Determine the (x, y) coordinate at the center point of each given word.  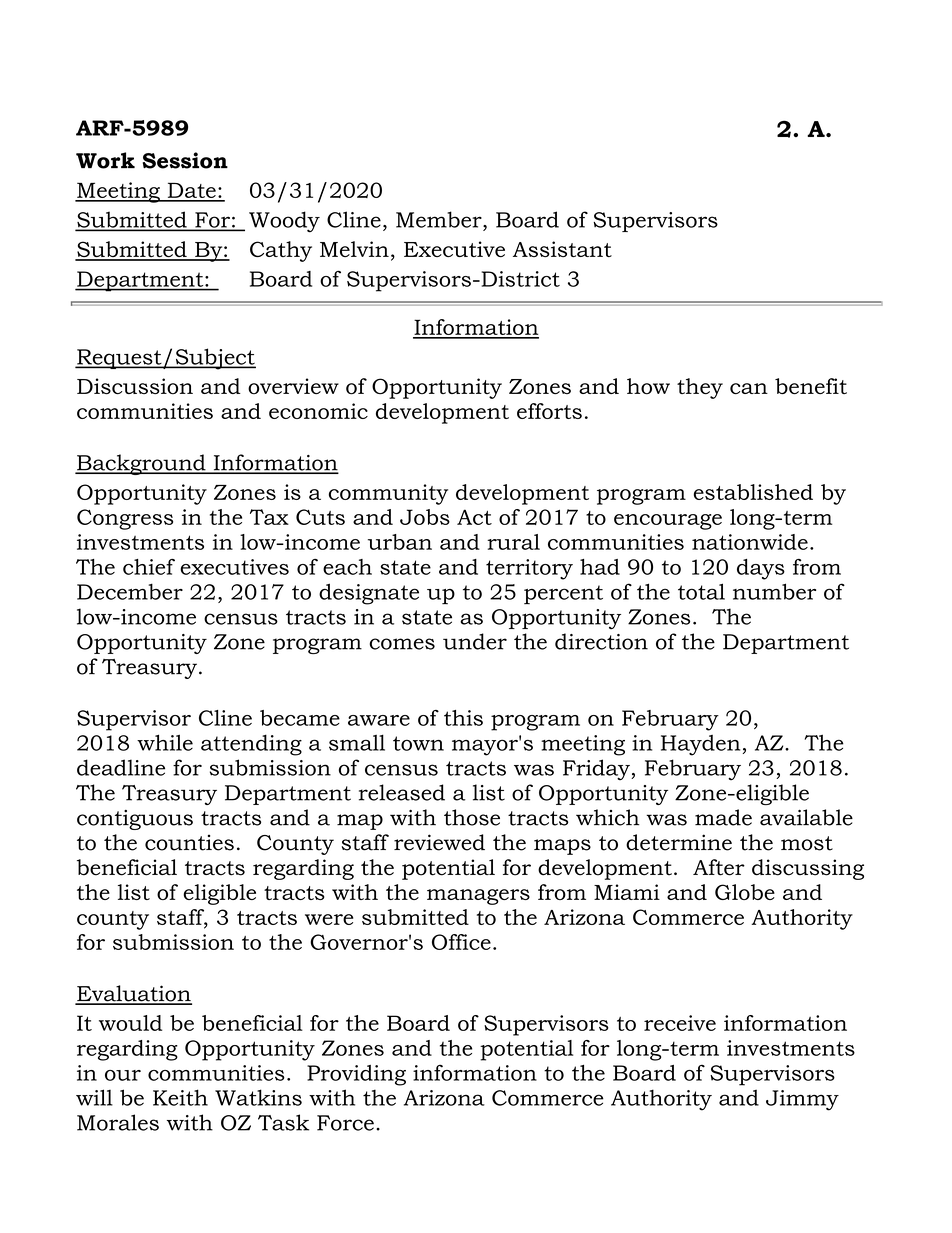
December (130, 591)
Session (185, 160)
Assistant (562, 249)
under (475, 641)
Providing (356, 1075)
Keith (180, 1097)
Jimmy (802, 1100)
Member (440, 219)
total (701, 591)
